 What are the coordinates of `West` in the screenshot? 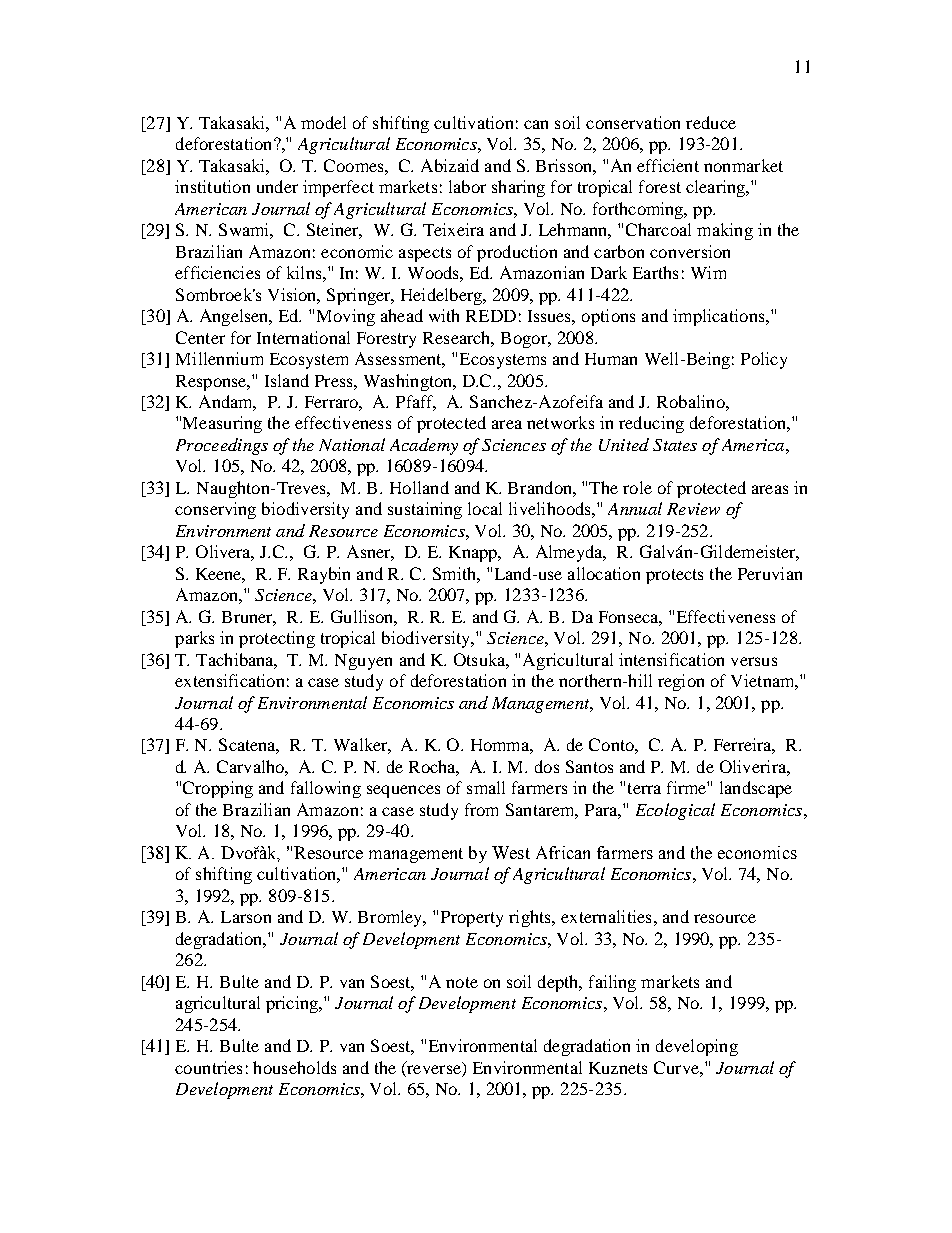 It's located at (511, 852).
